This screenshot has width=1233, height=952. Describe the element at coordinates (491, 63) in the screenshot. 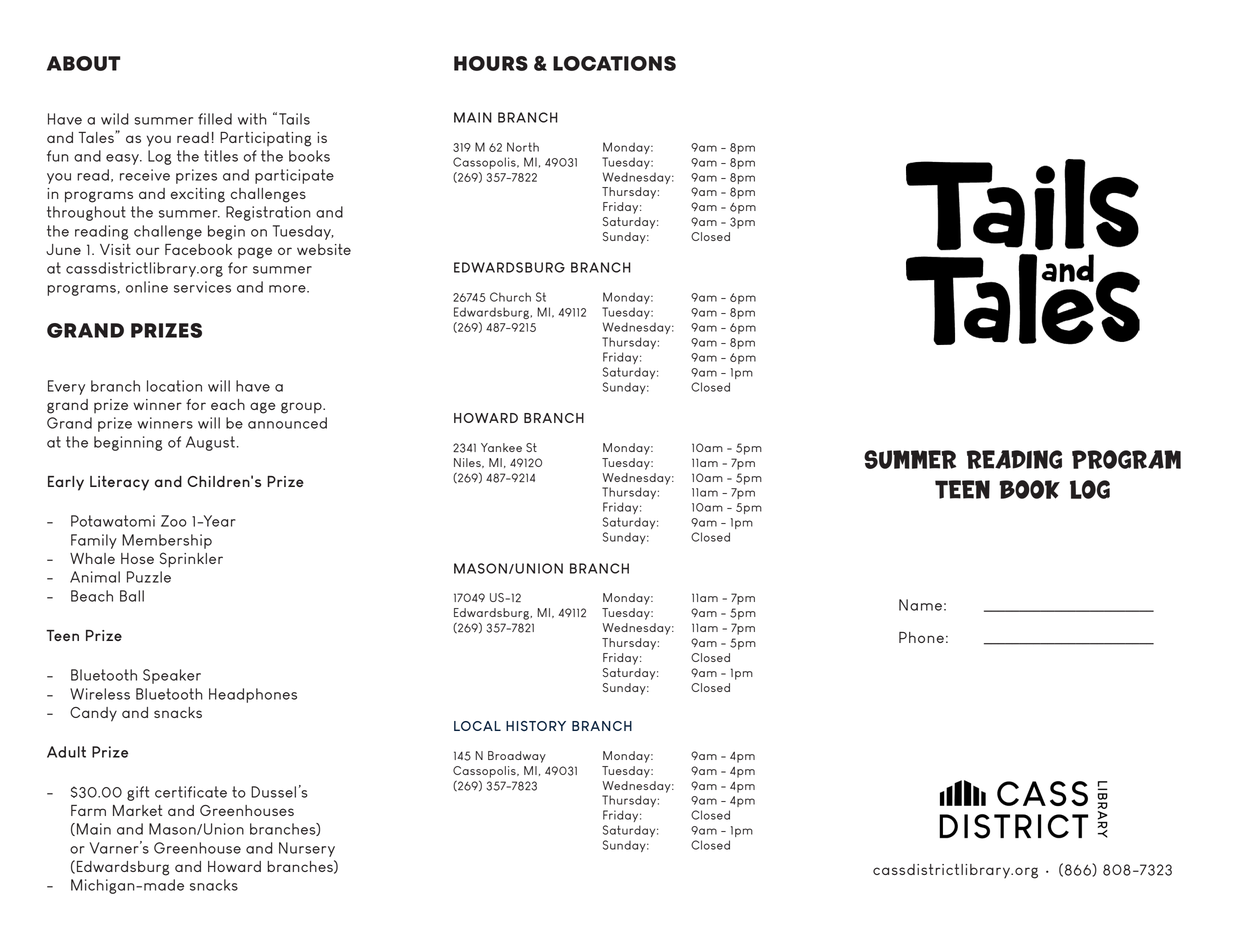

I see `HOURS` at that location.
